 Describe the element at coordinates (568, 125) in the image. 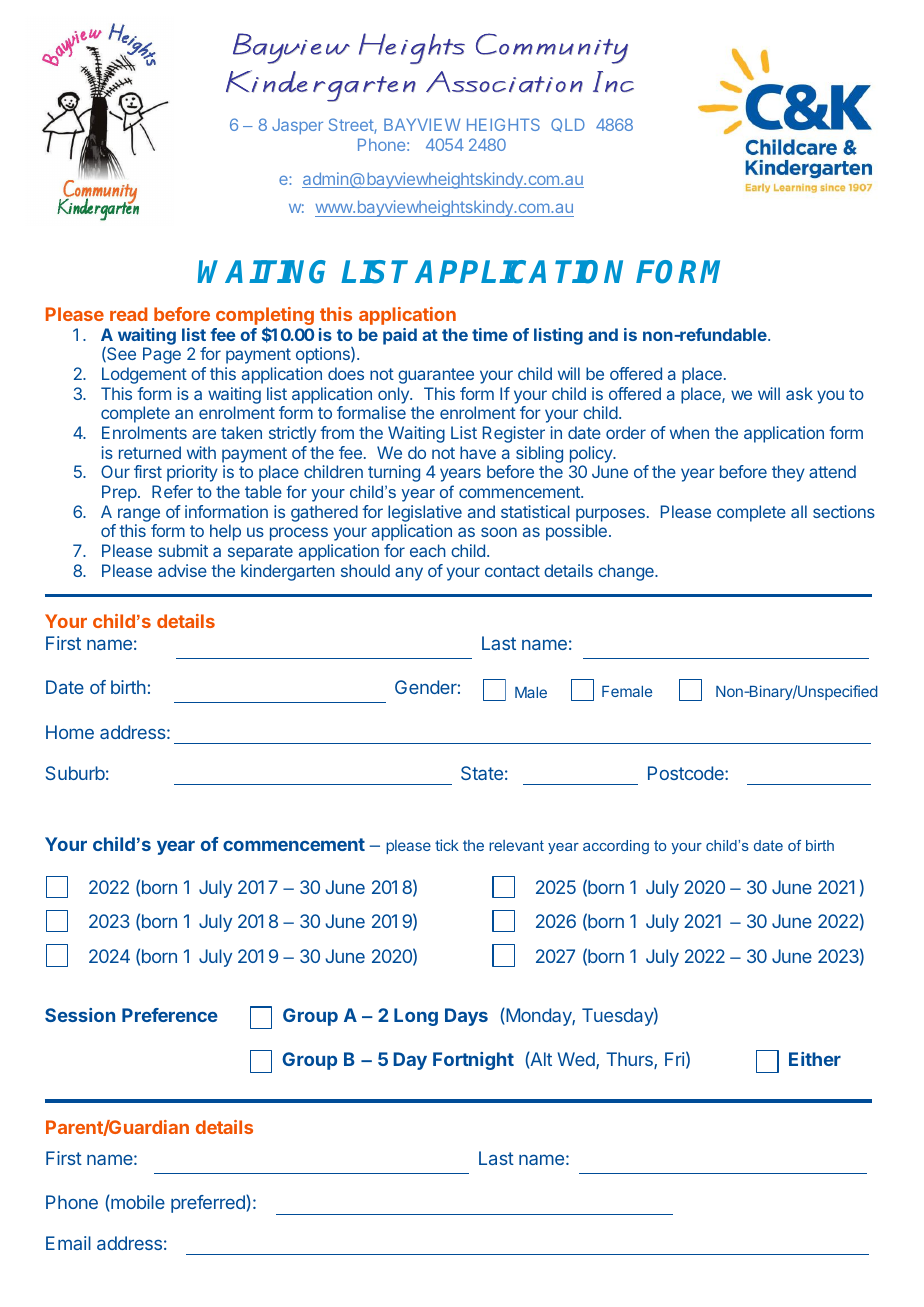

I see `QLD` at that location.
